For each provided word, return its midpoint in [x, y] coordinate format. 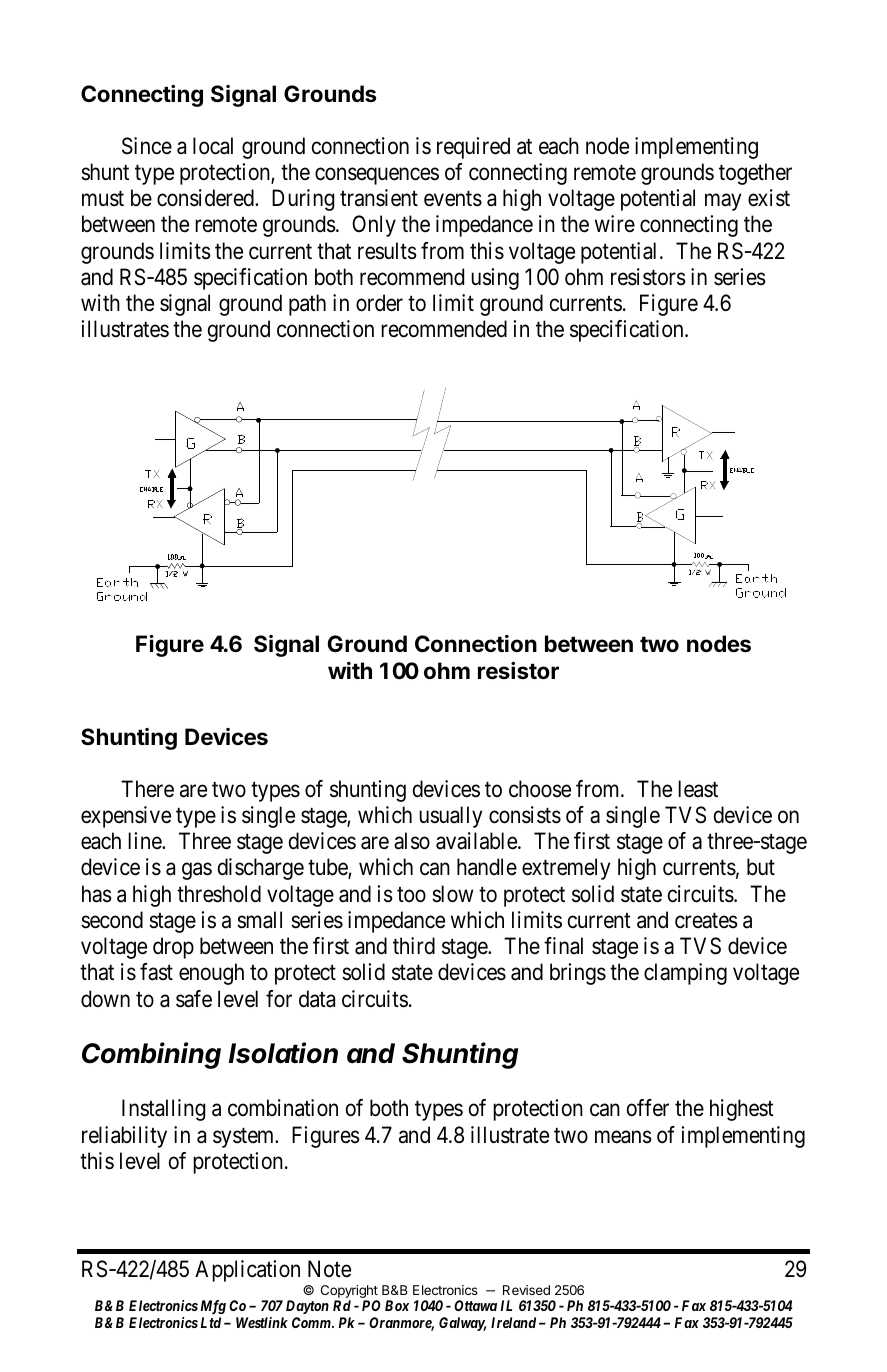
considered [206, 198]
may [723, 202]
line [145, 841]
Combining [151, 1055]
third [414, 946]
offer [648, 1108]
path [307, 305]
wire [615, 223]
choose [540, 789]
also [412, 841]
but [761, 867]
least [698, 789]
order [379, 303]
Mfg [213, 1307]
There [147, 789]
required [473, 148]
